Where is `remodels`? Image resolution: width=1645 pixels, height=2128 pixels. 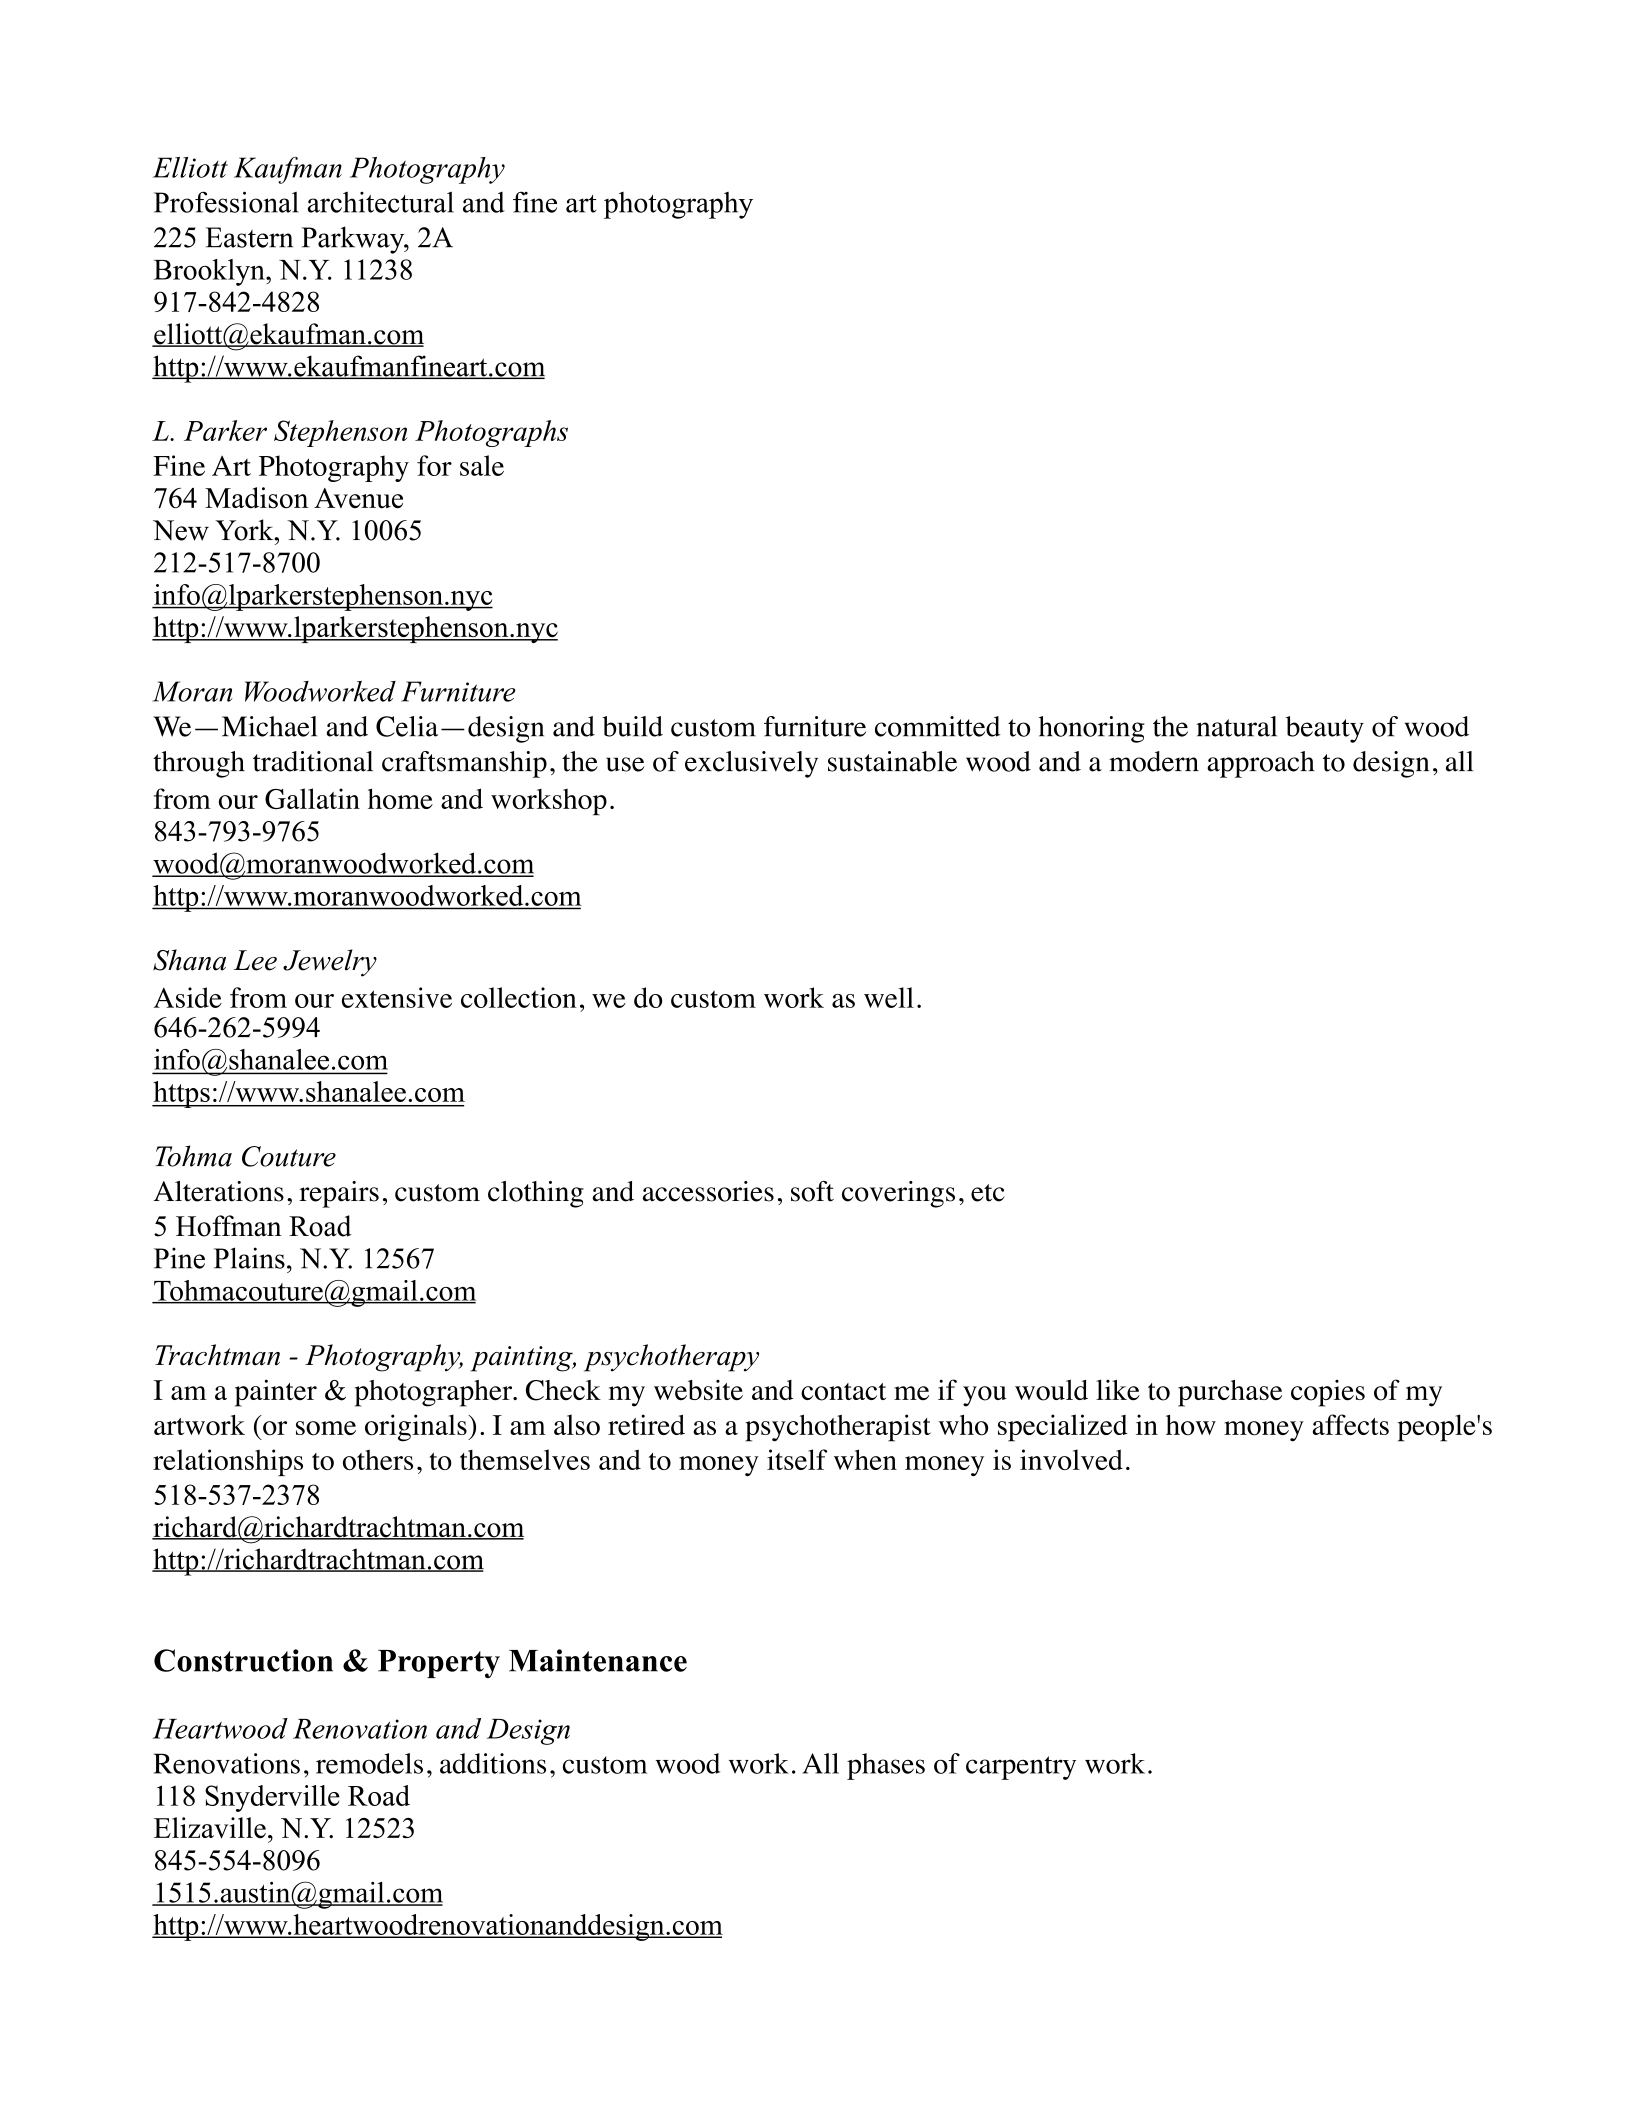 remodels is located at coordinates (369, 1763).
